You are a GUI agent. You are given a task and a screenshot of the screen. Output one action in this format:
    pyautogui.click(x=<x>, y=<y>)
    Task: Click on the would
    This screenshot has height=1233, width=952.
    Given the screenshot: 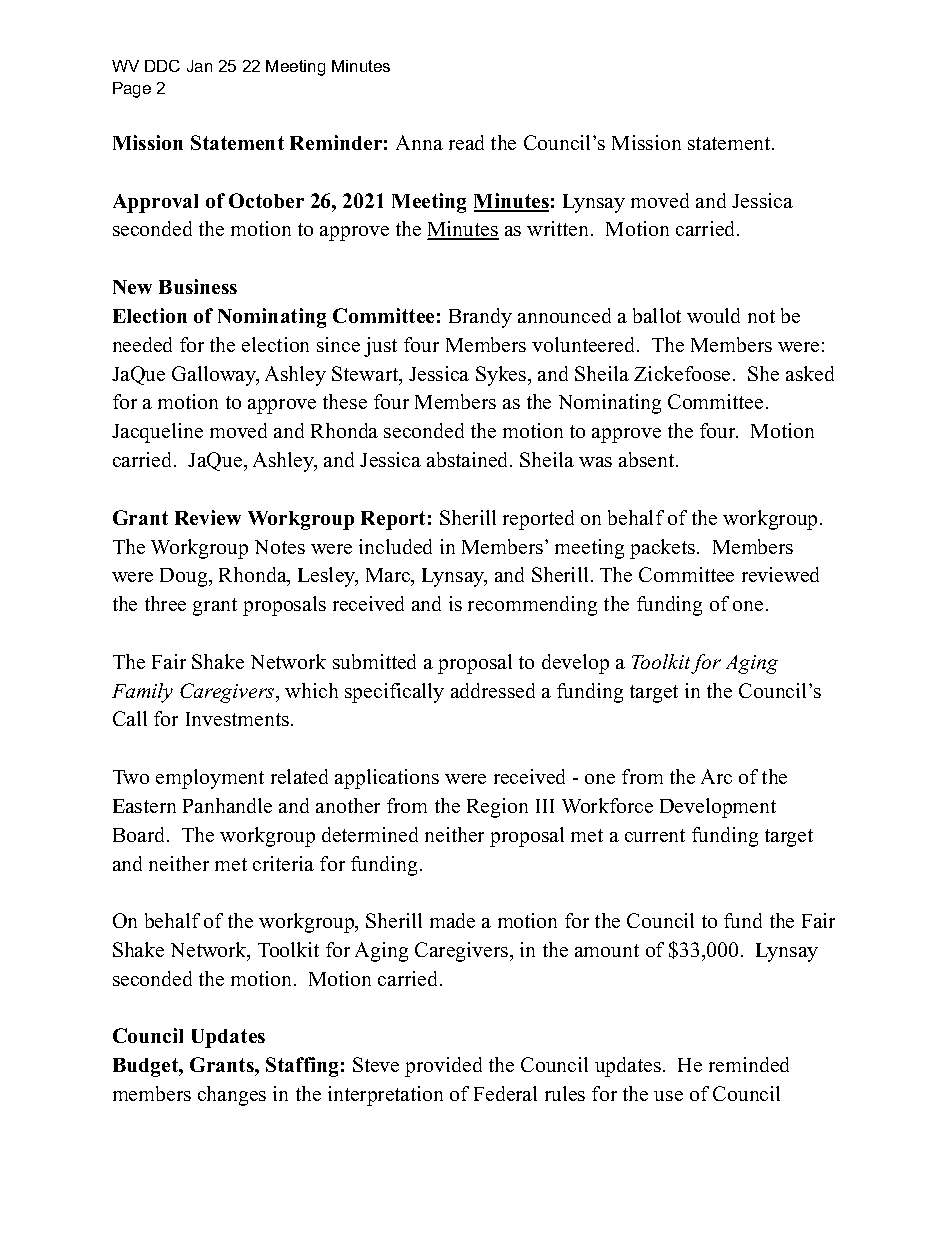 What is the action you would take?
    pyautogui.click(x=713, y=315)
